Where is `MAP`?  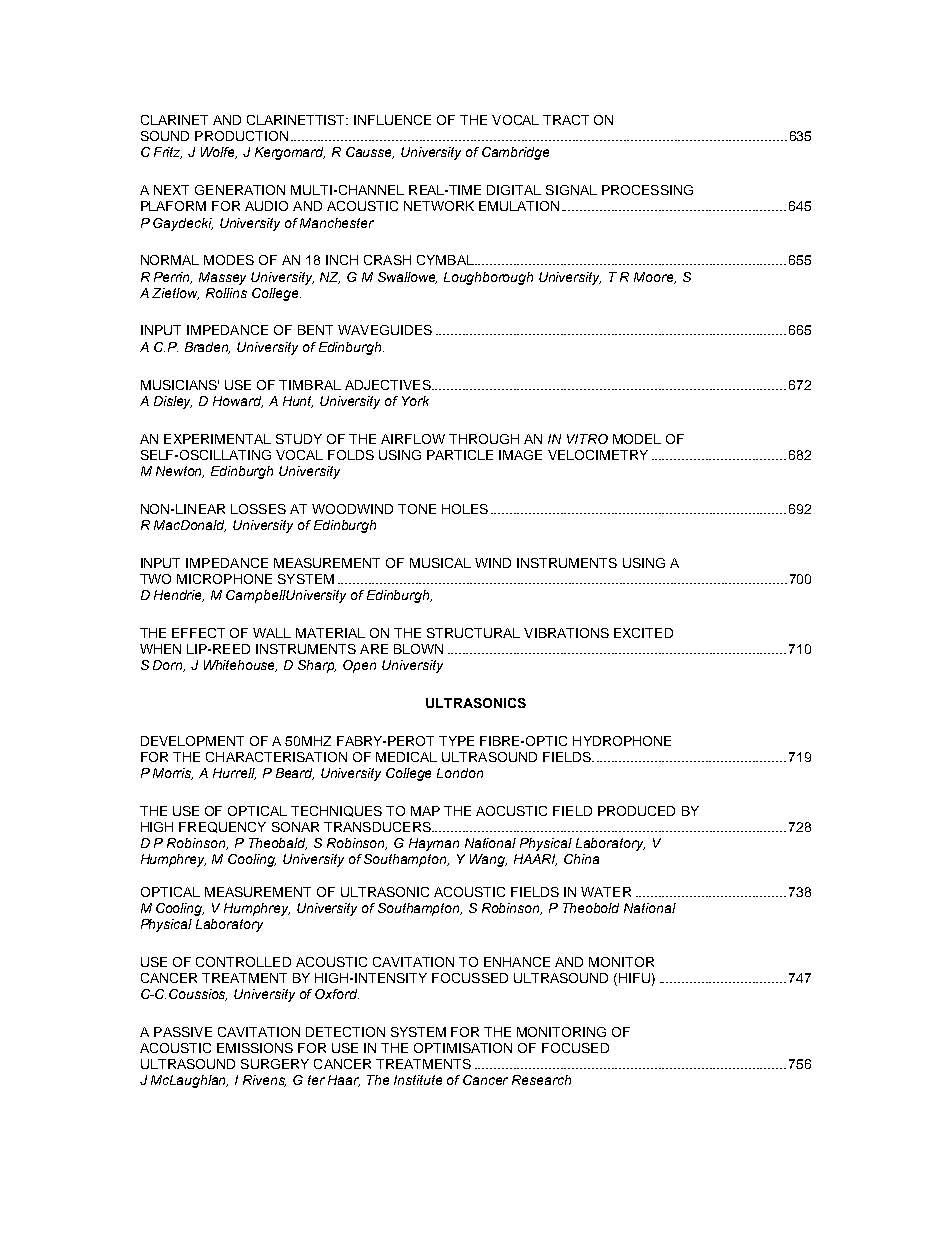 MAP is located at coordinates (425, 811).
